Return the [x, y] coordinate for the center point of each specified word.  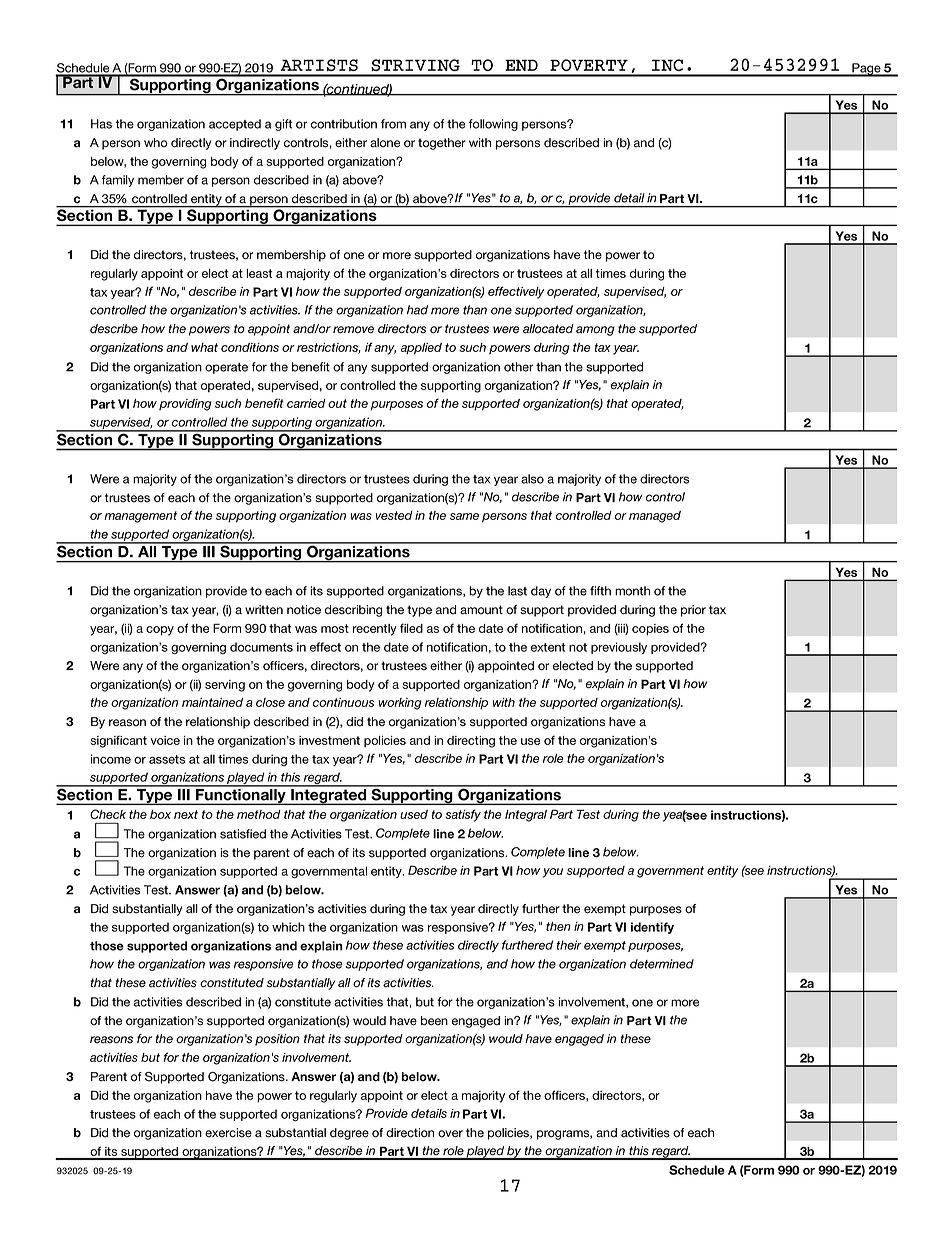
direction [410, 1133]
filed [411, 628]
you [553, 873]
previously [619, 648]
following [493, 125]
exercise [228, 1133]
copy [160, 631]
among [595, 331]
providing [185, 405]
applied [421, 349]
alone [385, 143]
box [160, 814]
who [156, 143]
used [414, 814]
